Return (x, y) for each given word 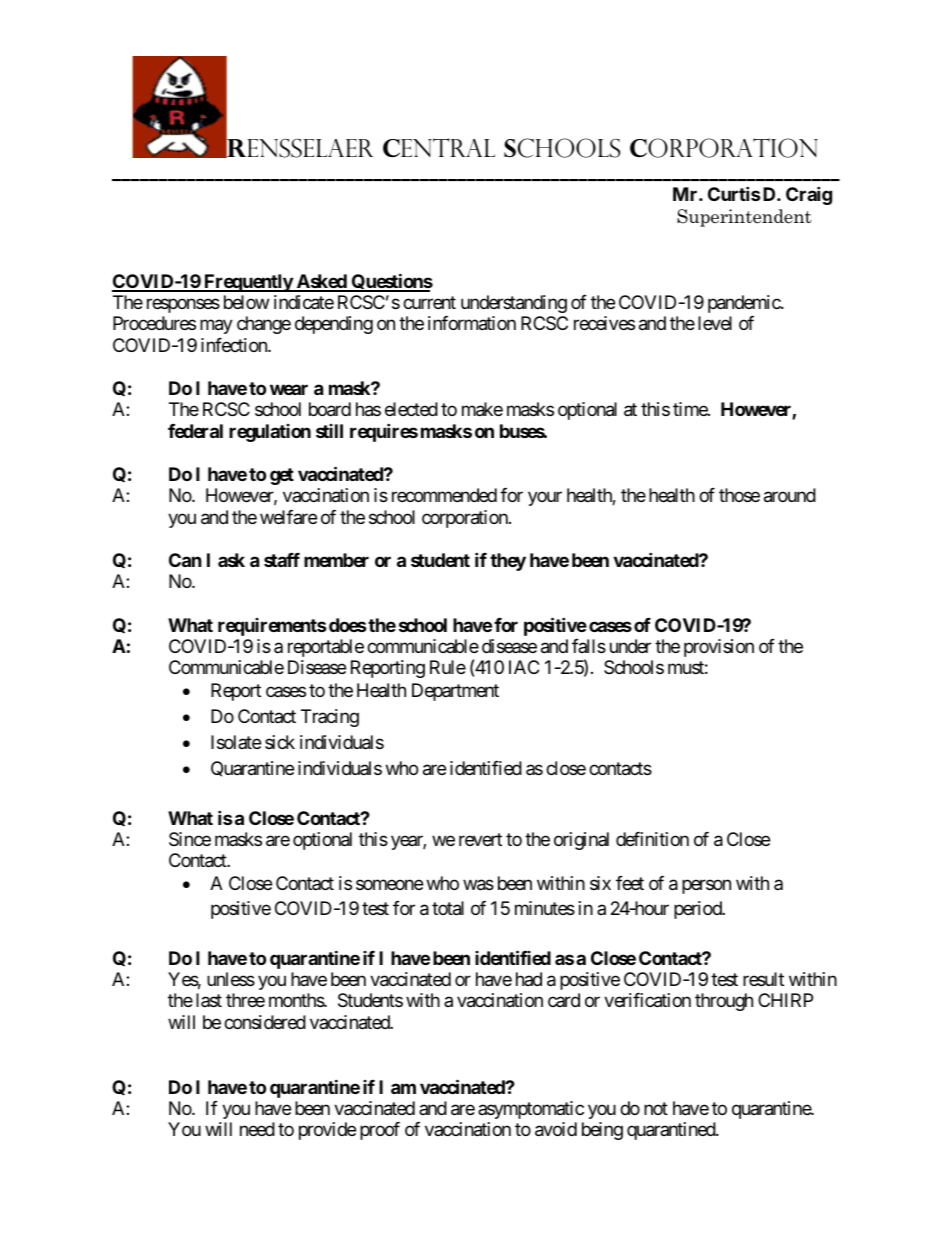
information (472, 323)
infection (235, 345)
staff (282, 560)
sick (280, 742)
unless (231, 979)
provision (719, 648)
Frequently (248, 283)
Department (455, 692)
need (257, 1129)
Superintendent (744, 218)
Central (439, 147)
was (478, 885)
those (739, 495)
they (508, 562)
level (715, 323)
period (698, 910)
